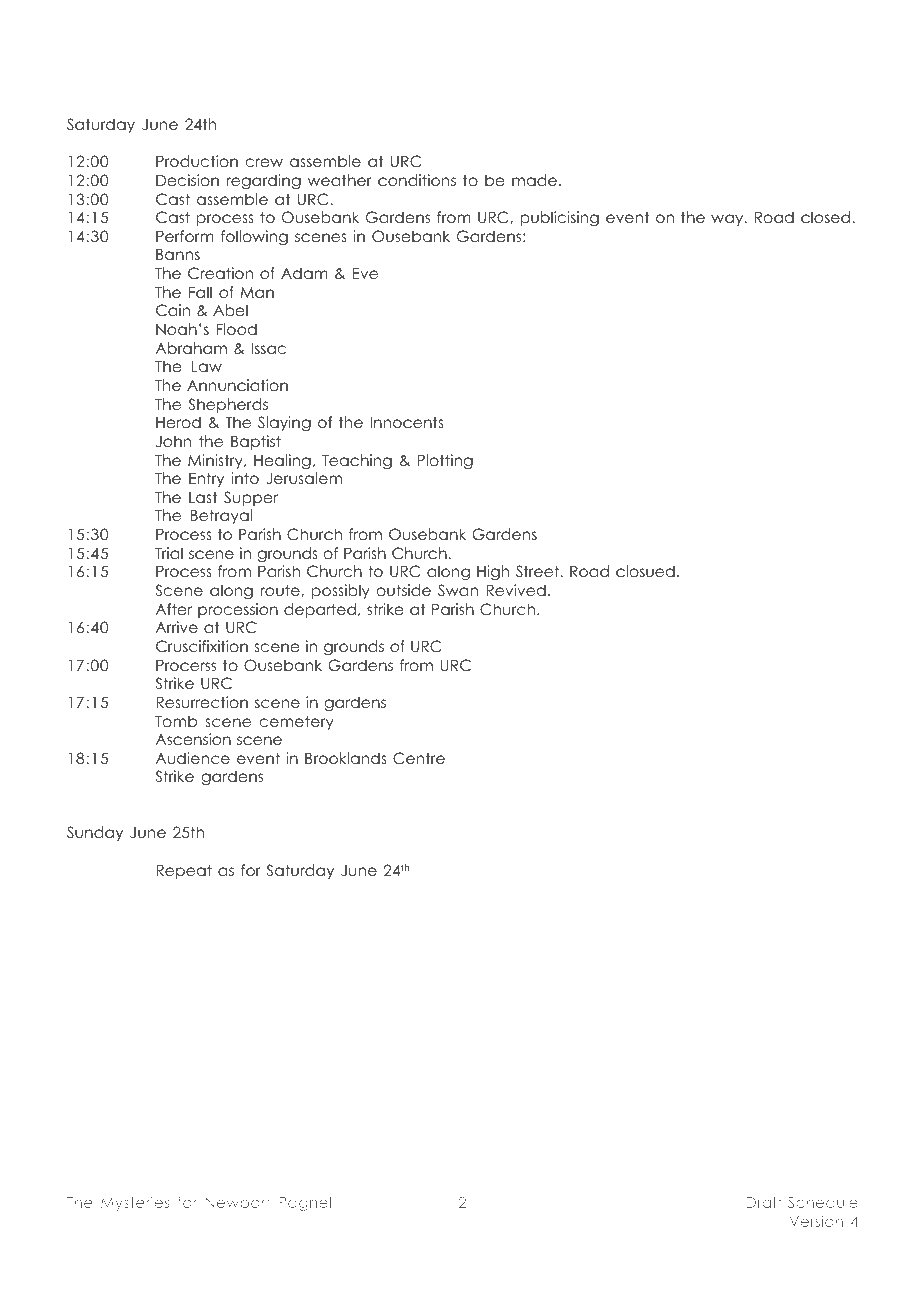 The image size is (924, 1308). What do you see at coordinates (238, 1204) in the page?
I see `Newport` at bounding box center [238, 1204].
